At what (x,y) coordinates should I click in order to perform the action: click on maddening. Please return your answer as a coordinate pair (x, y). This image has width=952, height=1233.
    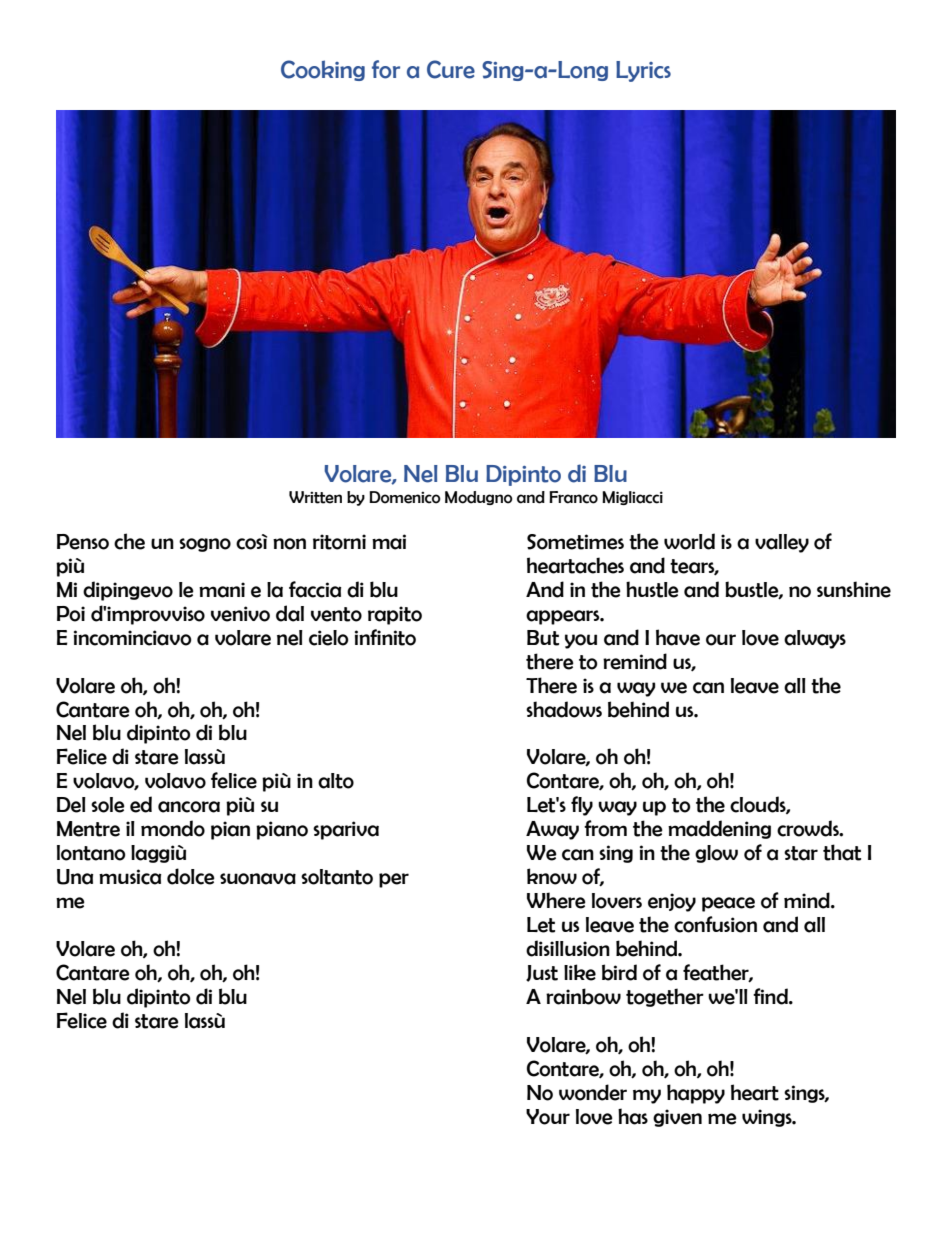
    Looking at the image, I should click on (719, 829).
